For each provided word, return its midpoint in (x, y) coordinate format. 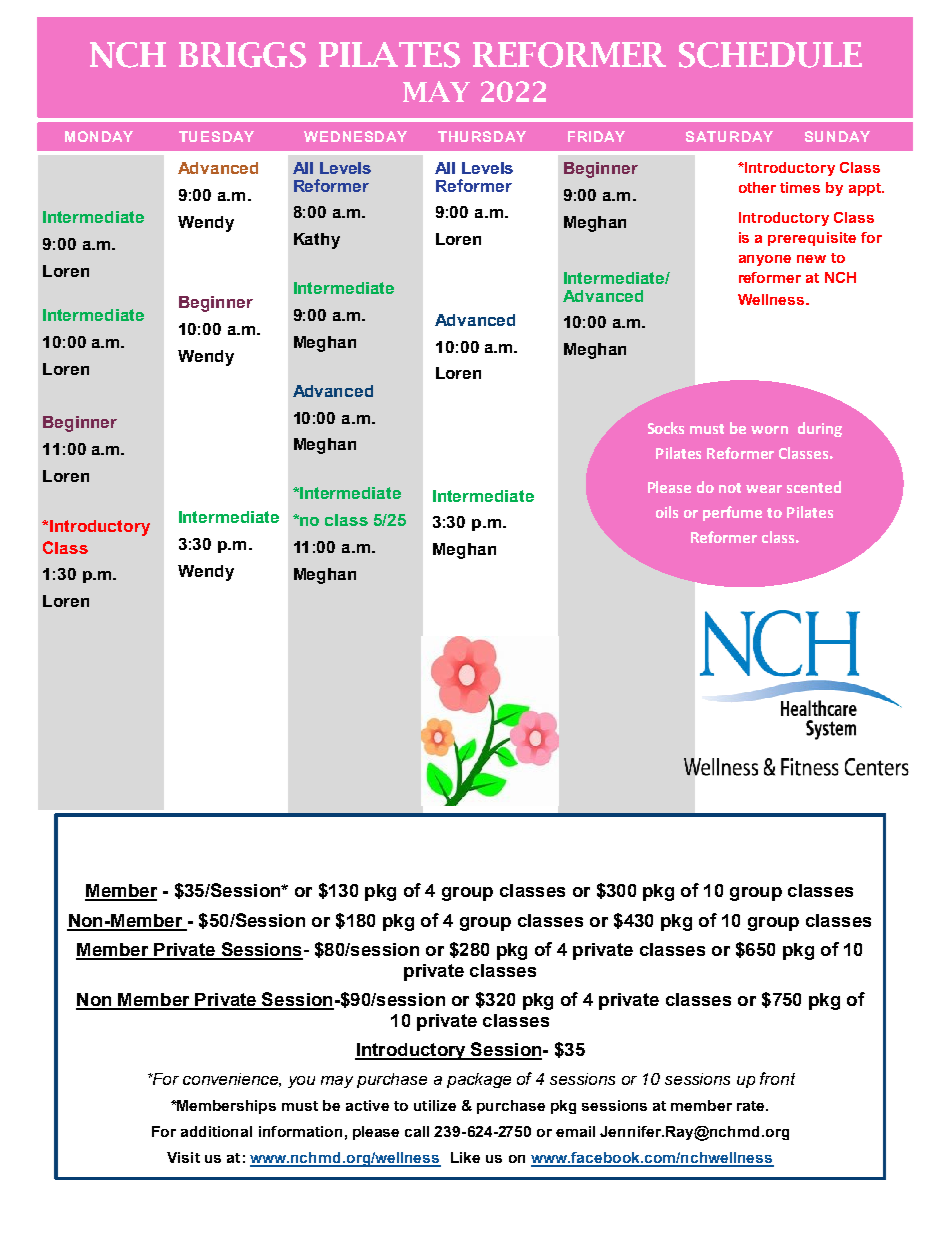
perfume (732, 513)
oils (667, 512)
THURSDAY (482, 136)
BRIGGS (242, 55)
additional (216, 1131)
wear (764, 489)
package (479, 1080)
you (301, 1082)
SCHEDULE (770, 55)
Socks (666, 428)
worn (769, 430)
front (777, 1078)
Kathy (317, 241)
